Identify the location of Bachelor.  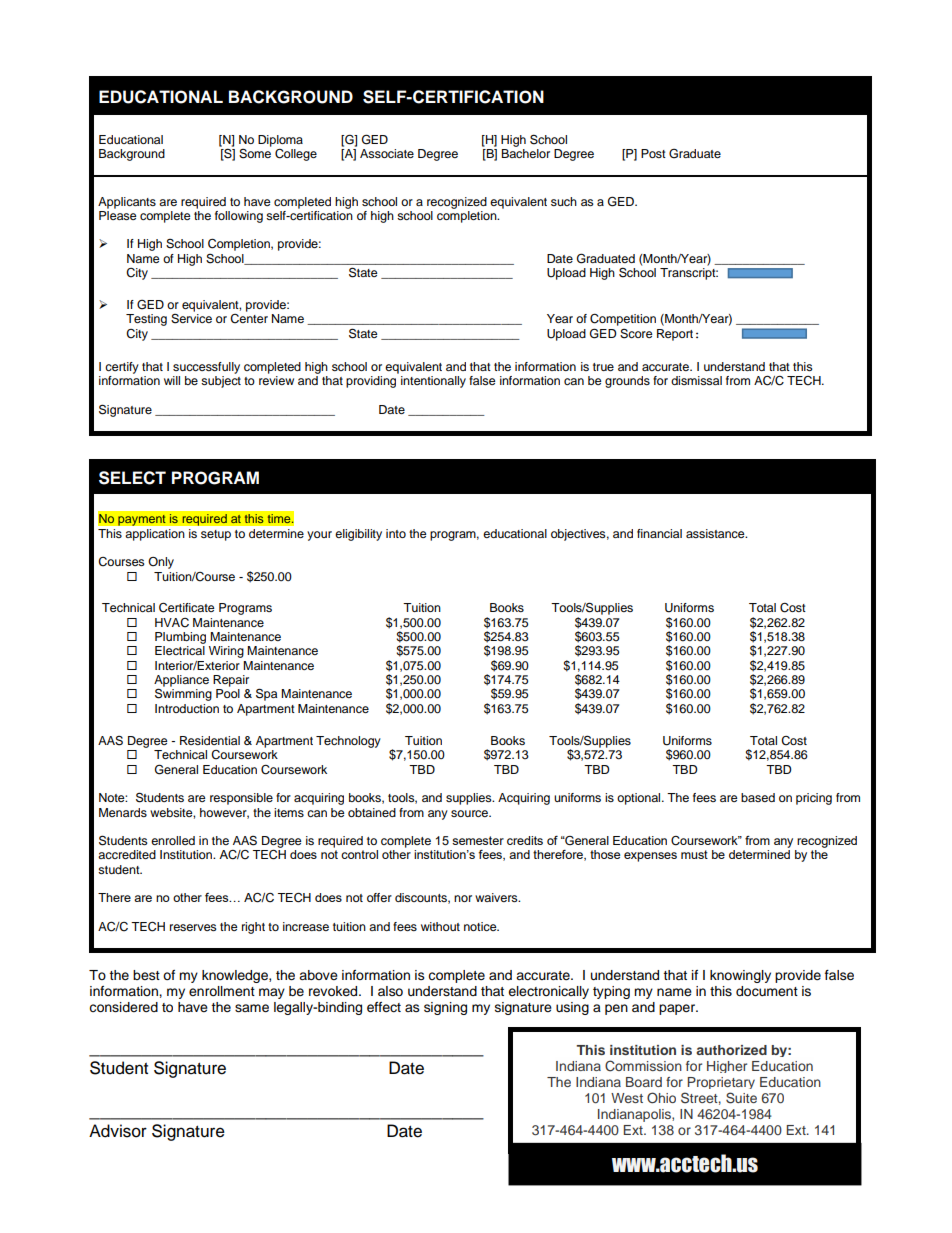
(525, 153).
